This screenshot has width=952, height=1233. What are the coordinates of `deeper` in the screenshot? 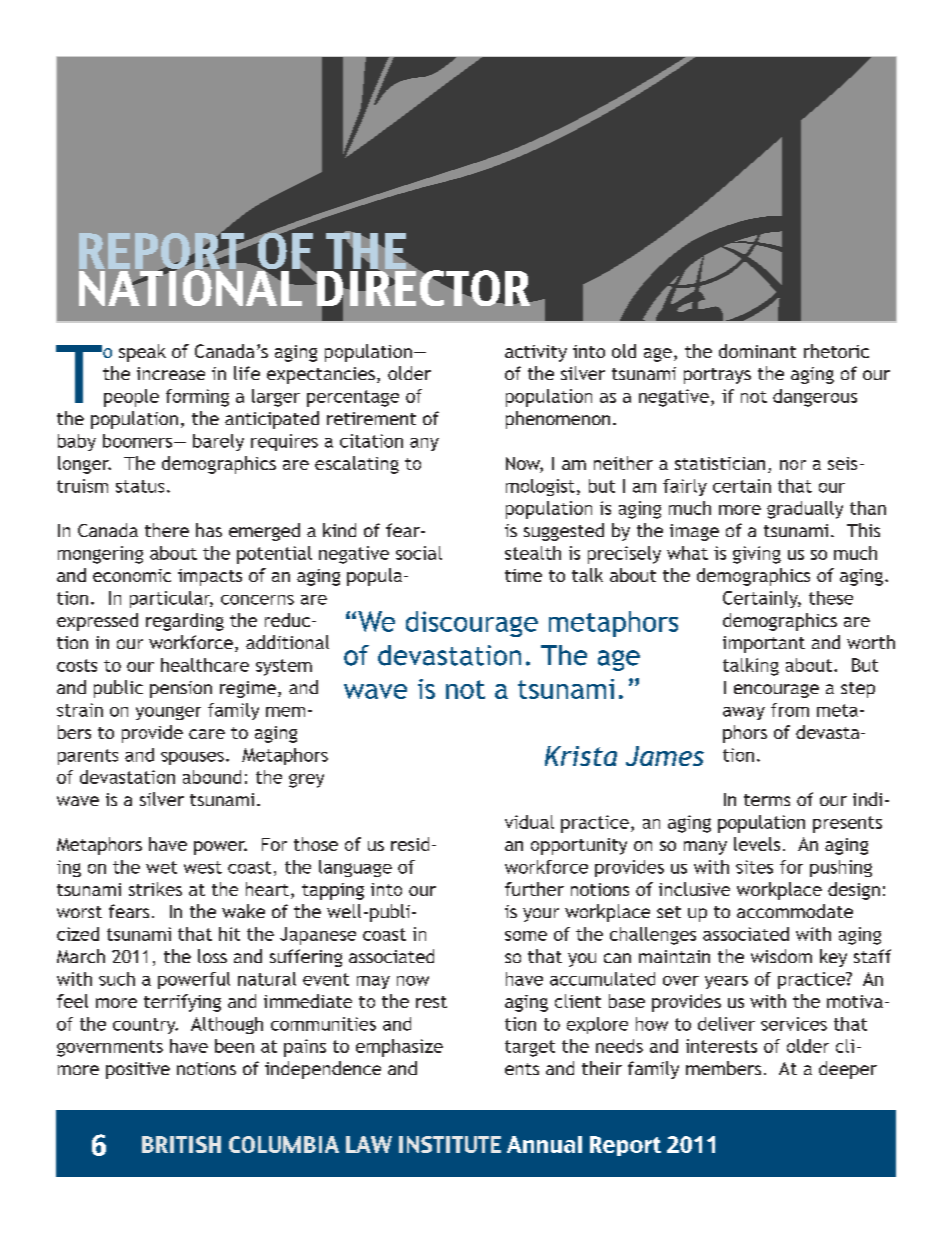 It's located at (848, 1070).
